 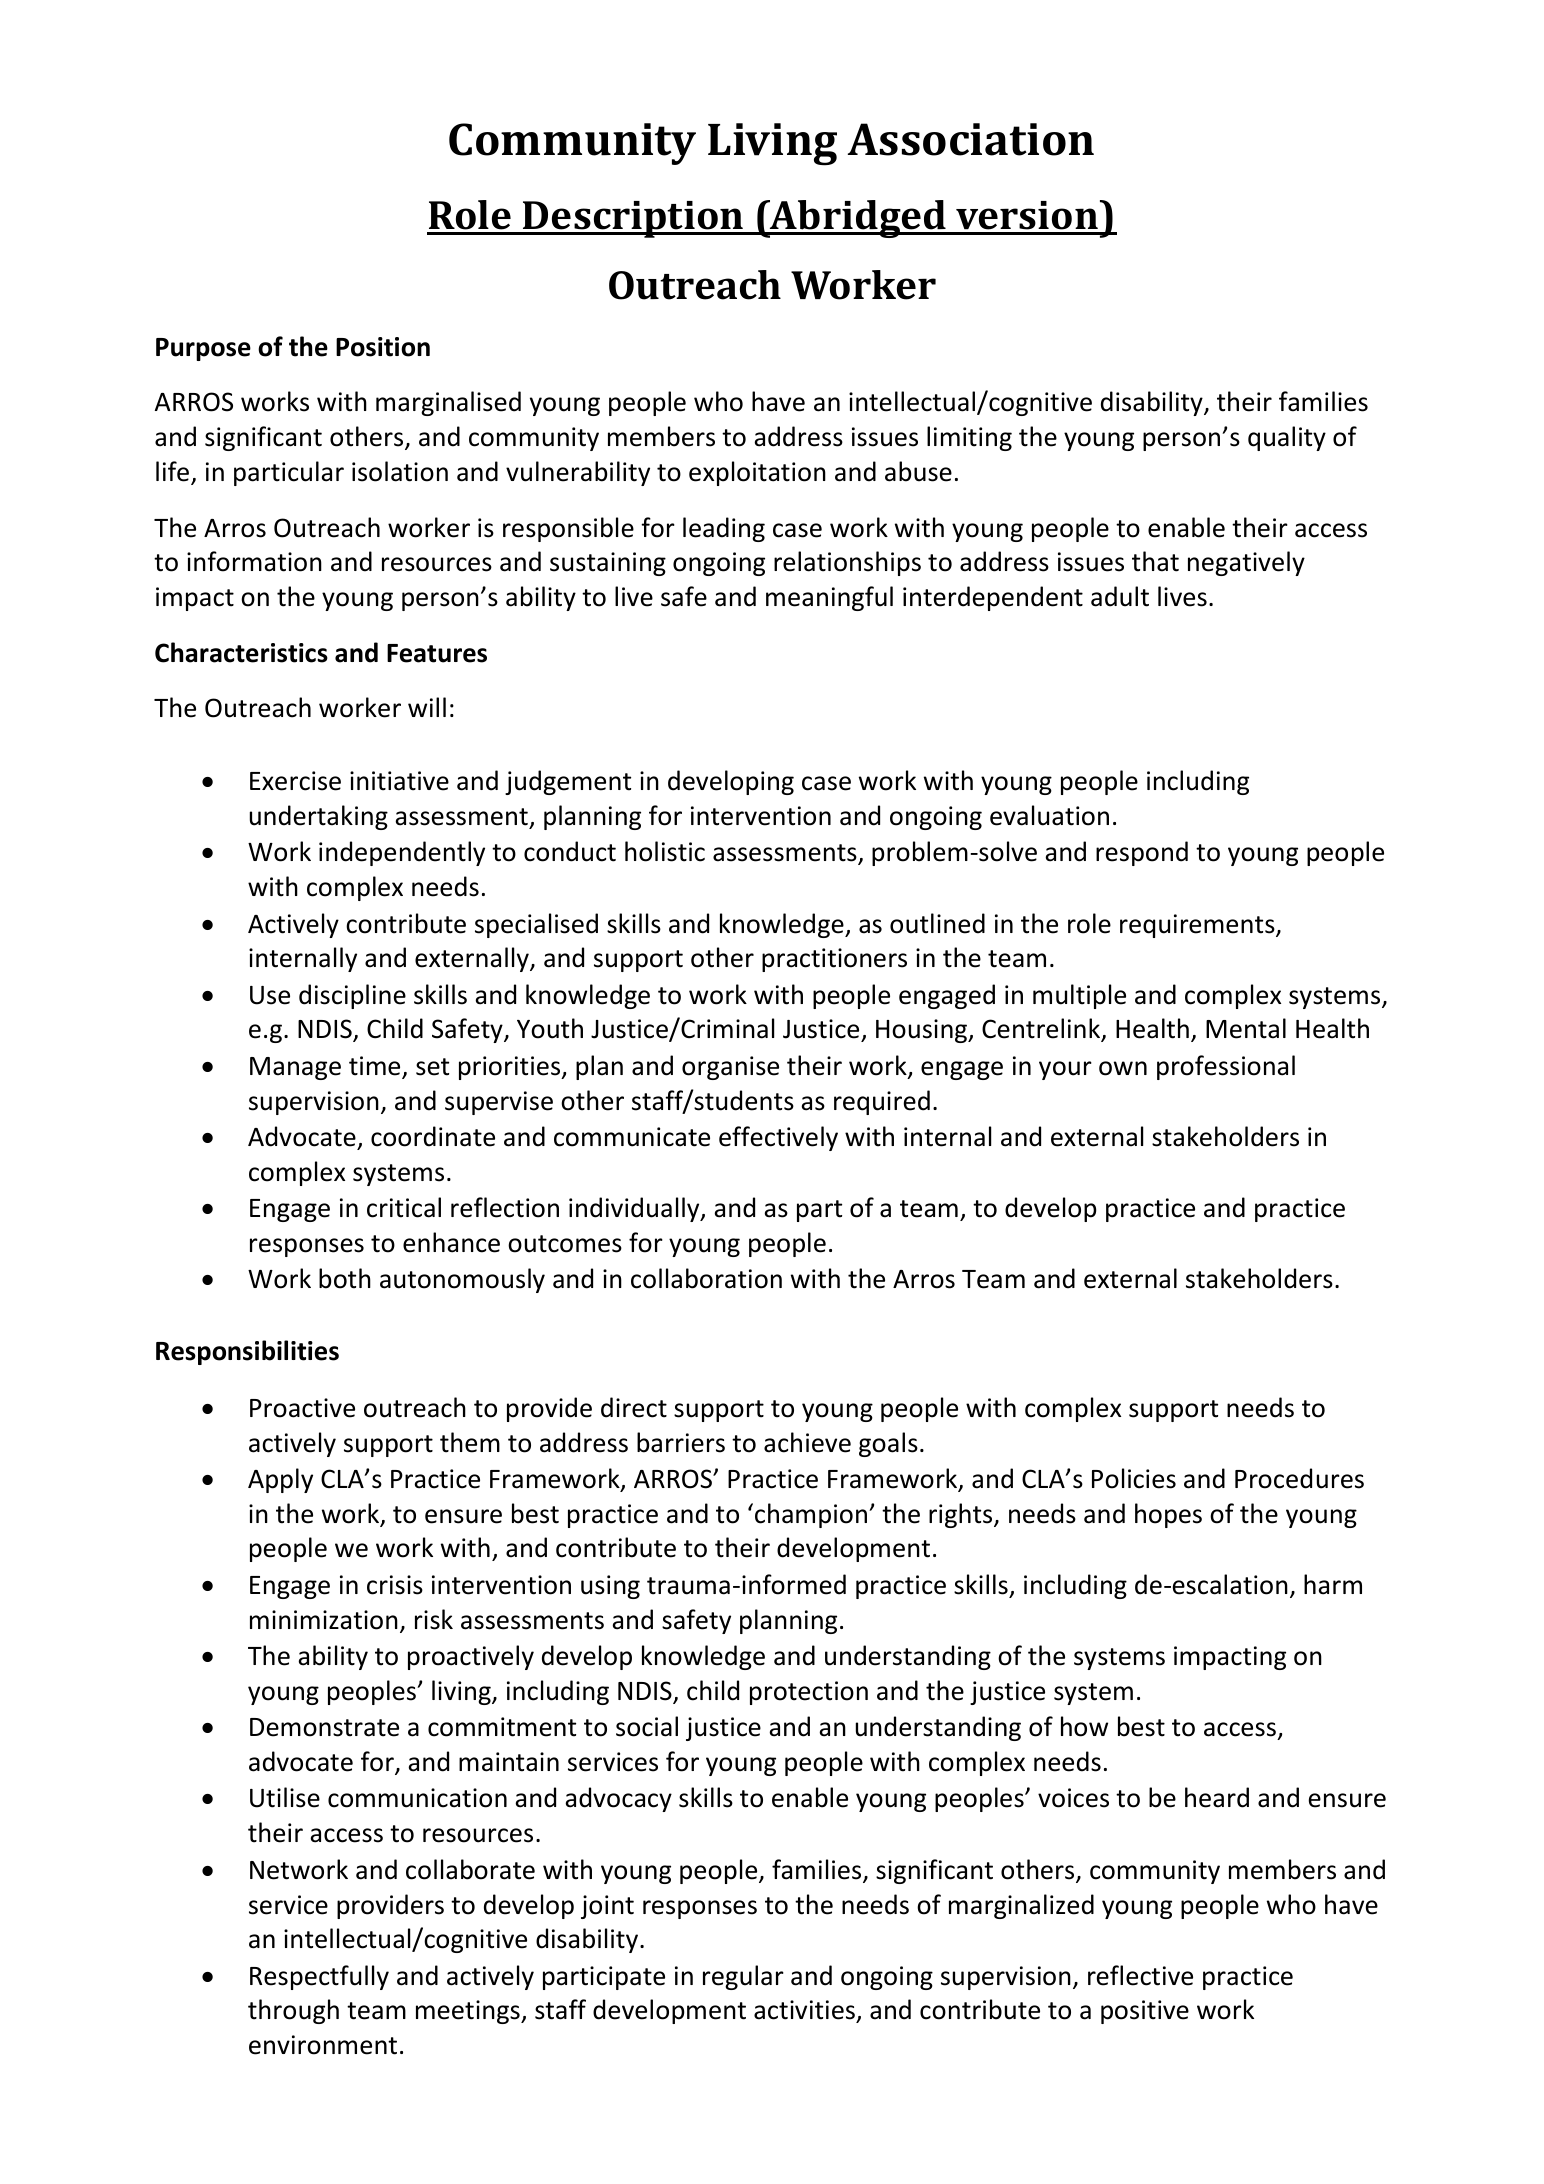 What do you see at coordinates (1226, 1067) in the screenshot?
I see `professional` at bounding box center [1226, 1067].
